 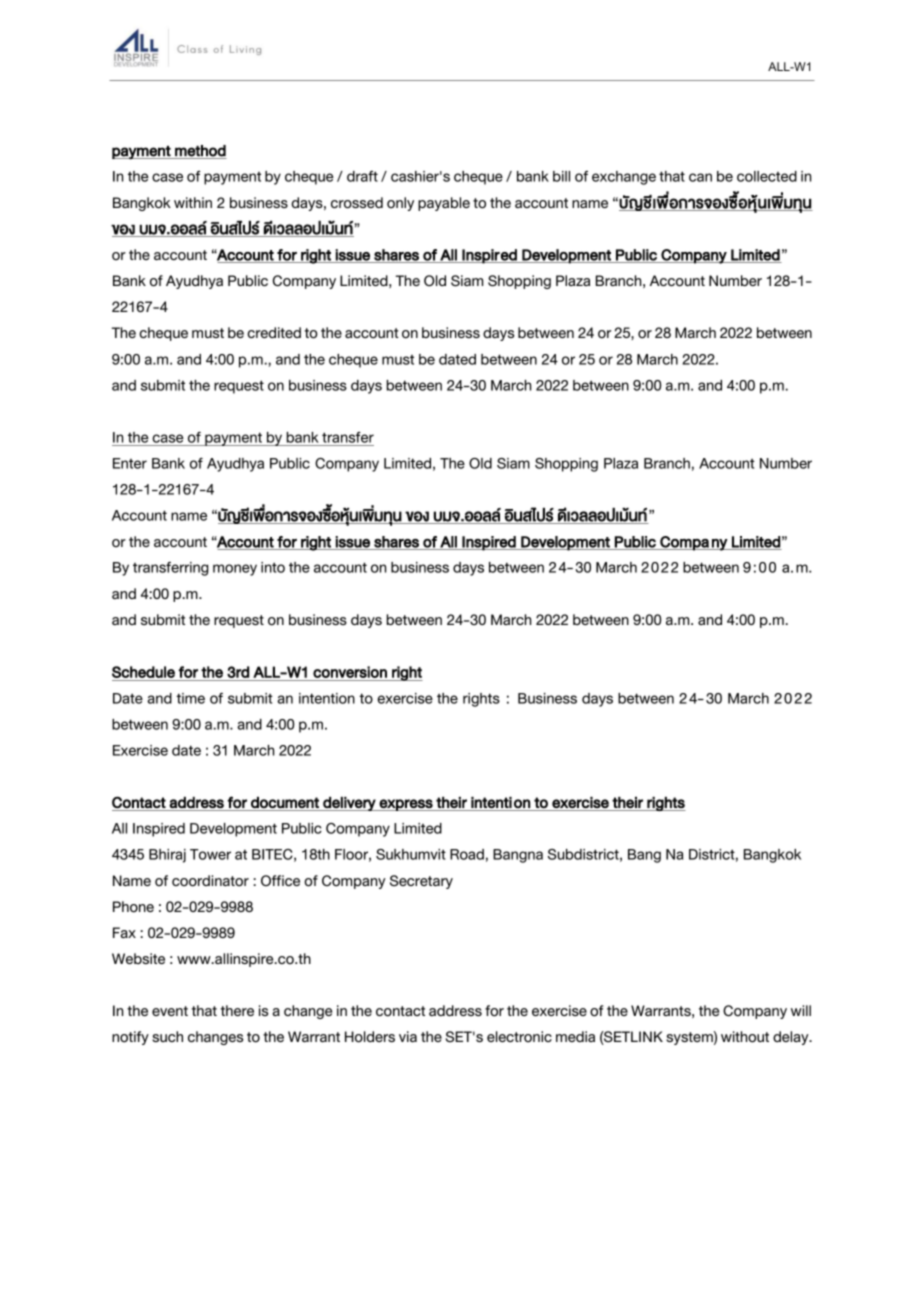 I want to click on payable, so click(x=444, y=204).
